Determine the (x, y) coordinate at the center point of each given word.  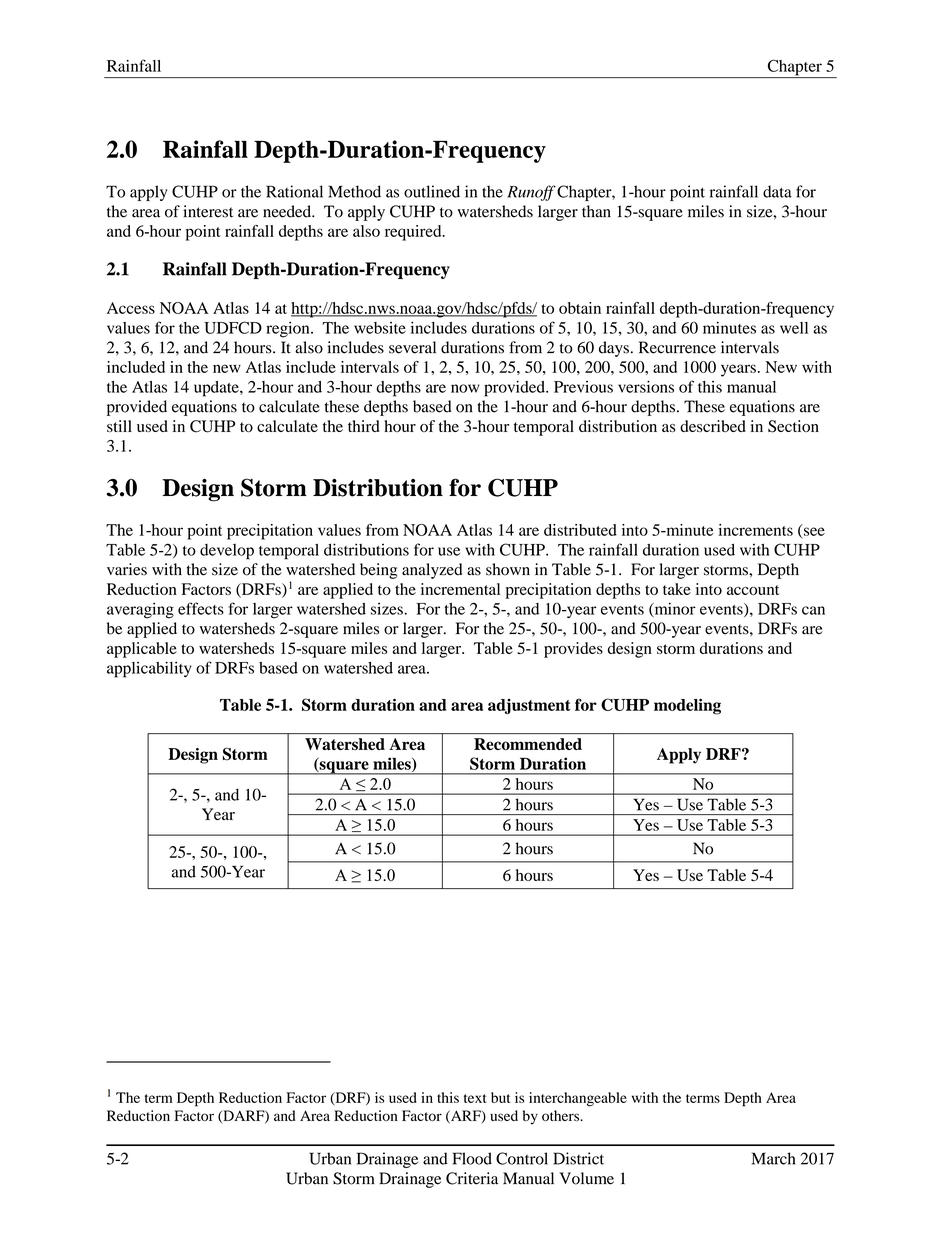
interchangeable (578, 1099)
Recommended (528, 744)
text (475, 1098)
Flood (472, 1158)
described (713, 426)
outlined (432, 191)
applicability (149, 669)
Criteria (472, 1178)
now (465, 388)
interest (208, 211)
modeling (687, 706)
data (777, 191)
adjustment (529, 707)
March (773, 1158)
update (217, 389)
